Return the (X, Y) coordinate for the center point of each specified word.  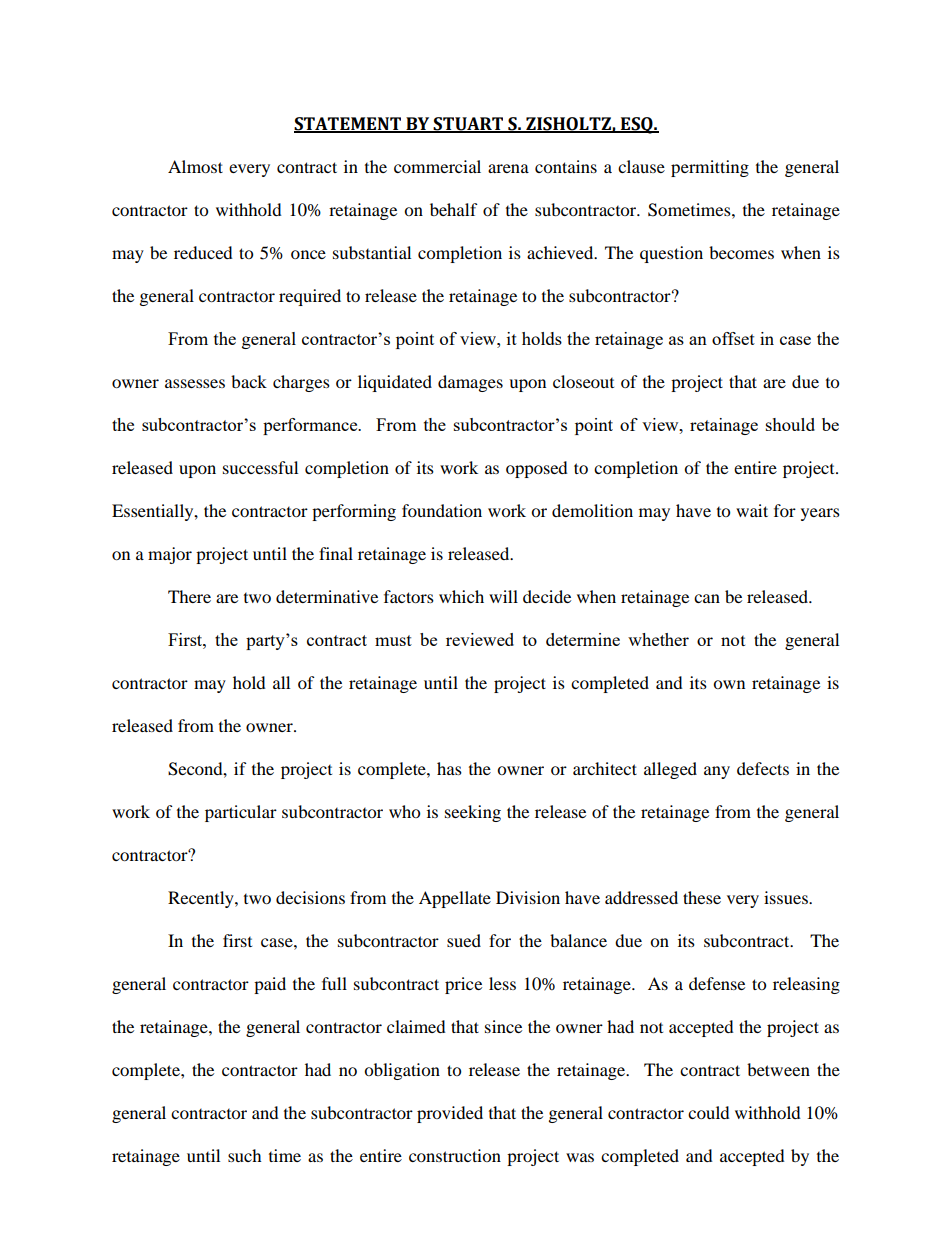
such (245, 1155)
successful (260, 467)
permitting (710, 168)
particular (241, 813)
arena (508, 168)
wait (752, 510)
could (709, 1112)
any (717, 772)
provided (450, 1114)
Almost (195, 166)
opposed (537, 469)
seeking (473, 813)
